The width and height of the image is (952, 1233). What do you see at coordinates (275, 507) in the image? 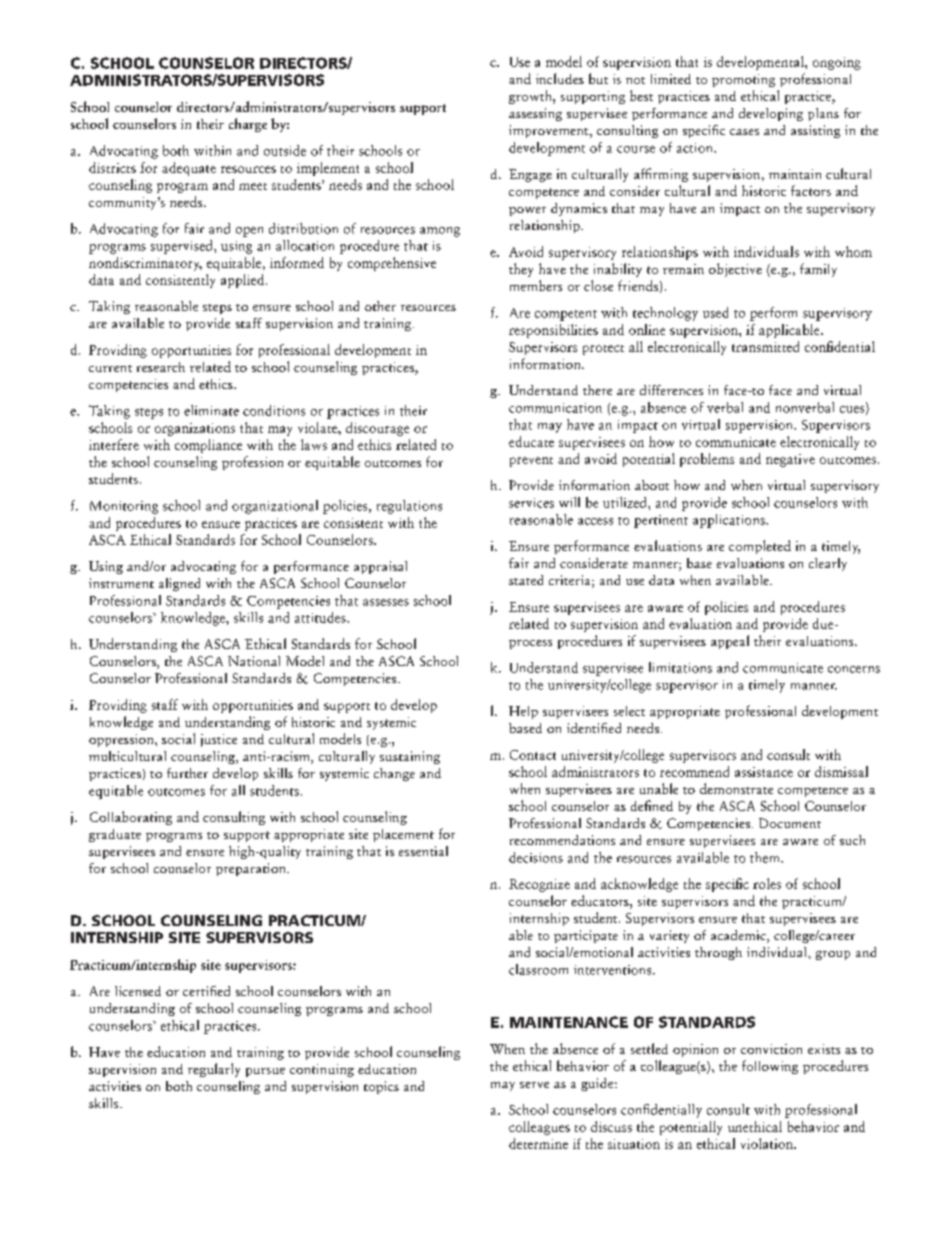
I see `organizational` at bounding box center [275, 507].
